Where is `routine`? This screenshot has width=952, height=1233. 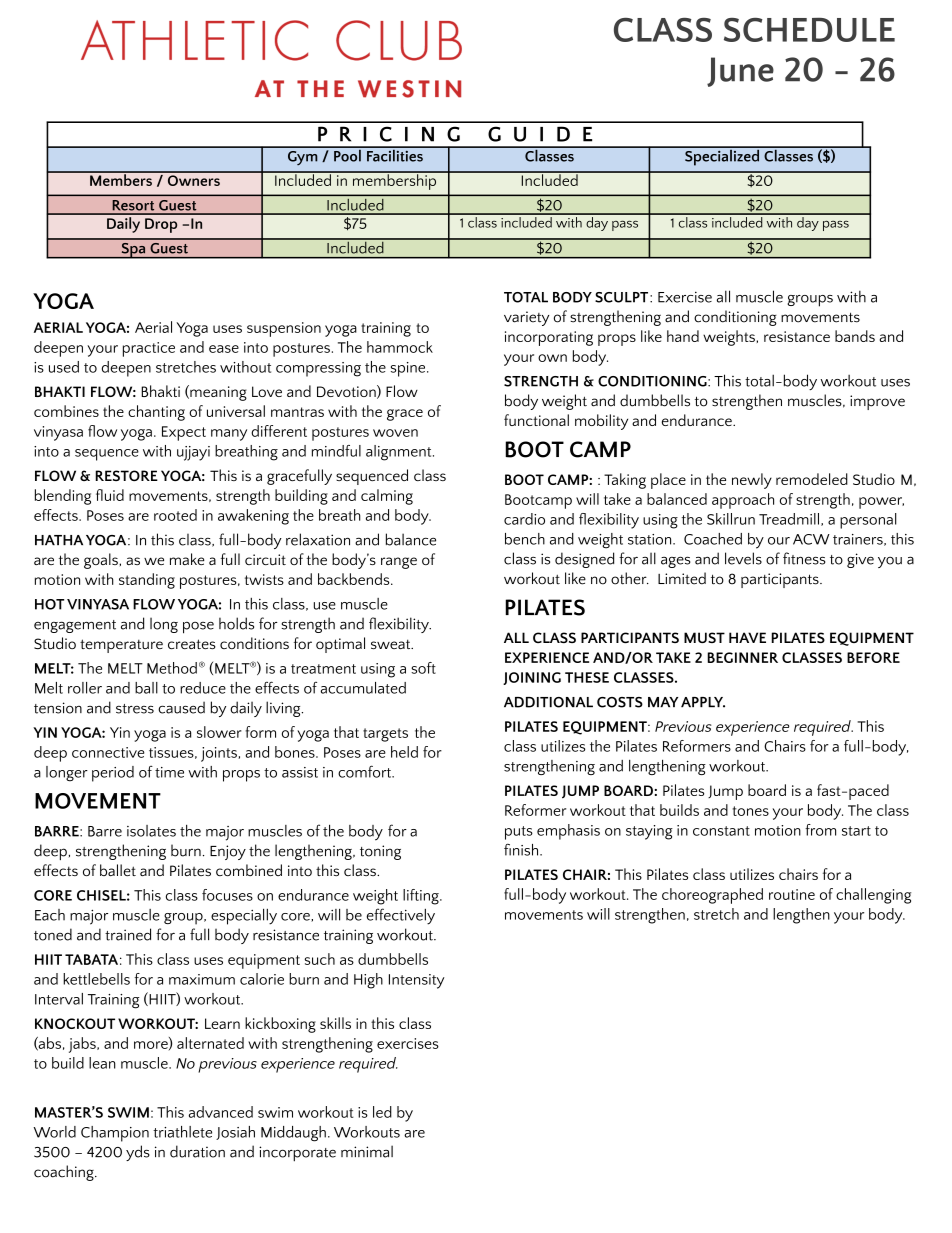 routine is located at coordinates (792, 894).
